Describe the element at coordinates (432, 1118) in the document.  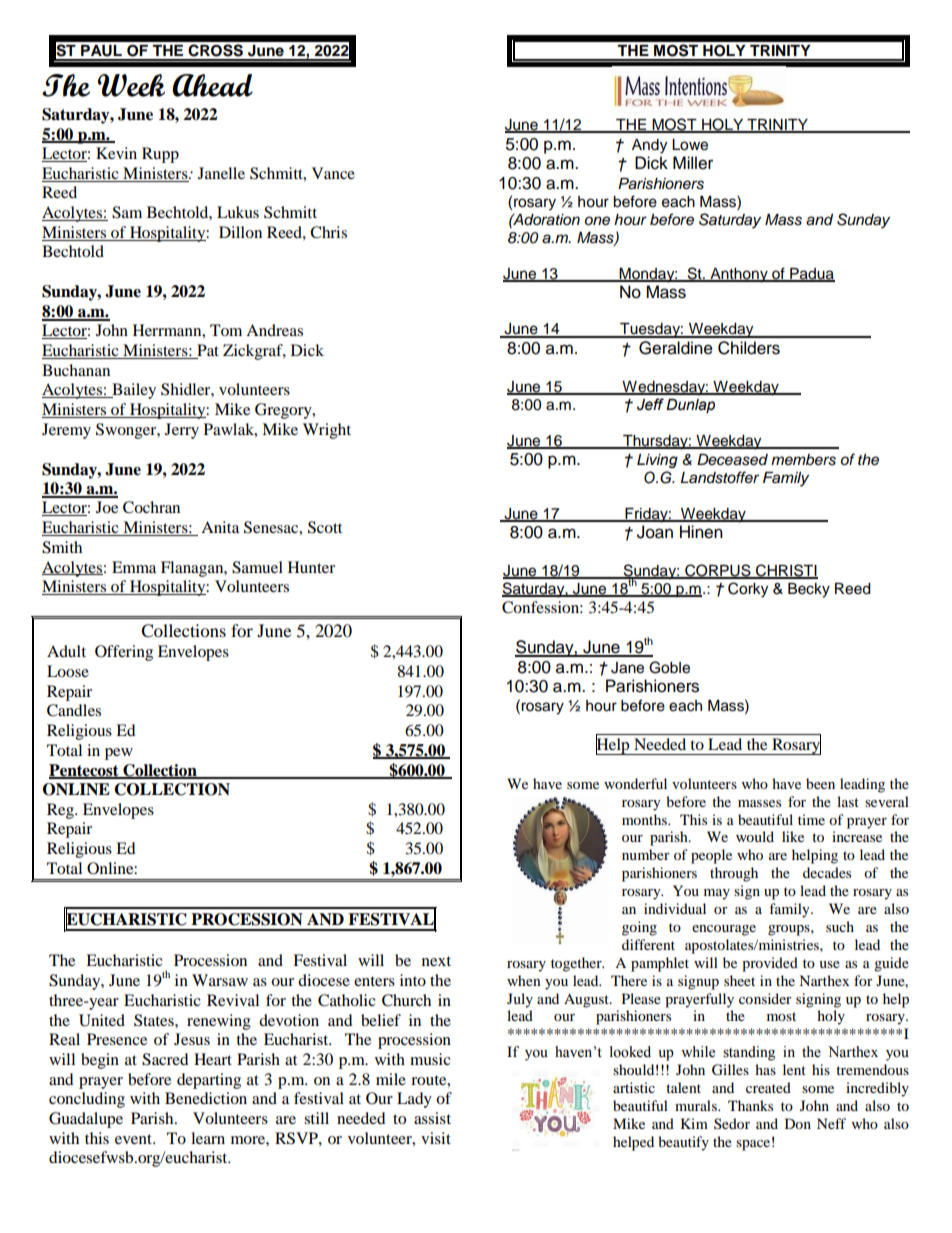
I see `assist` at that location.
